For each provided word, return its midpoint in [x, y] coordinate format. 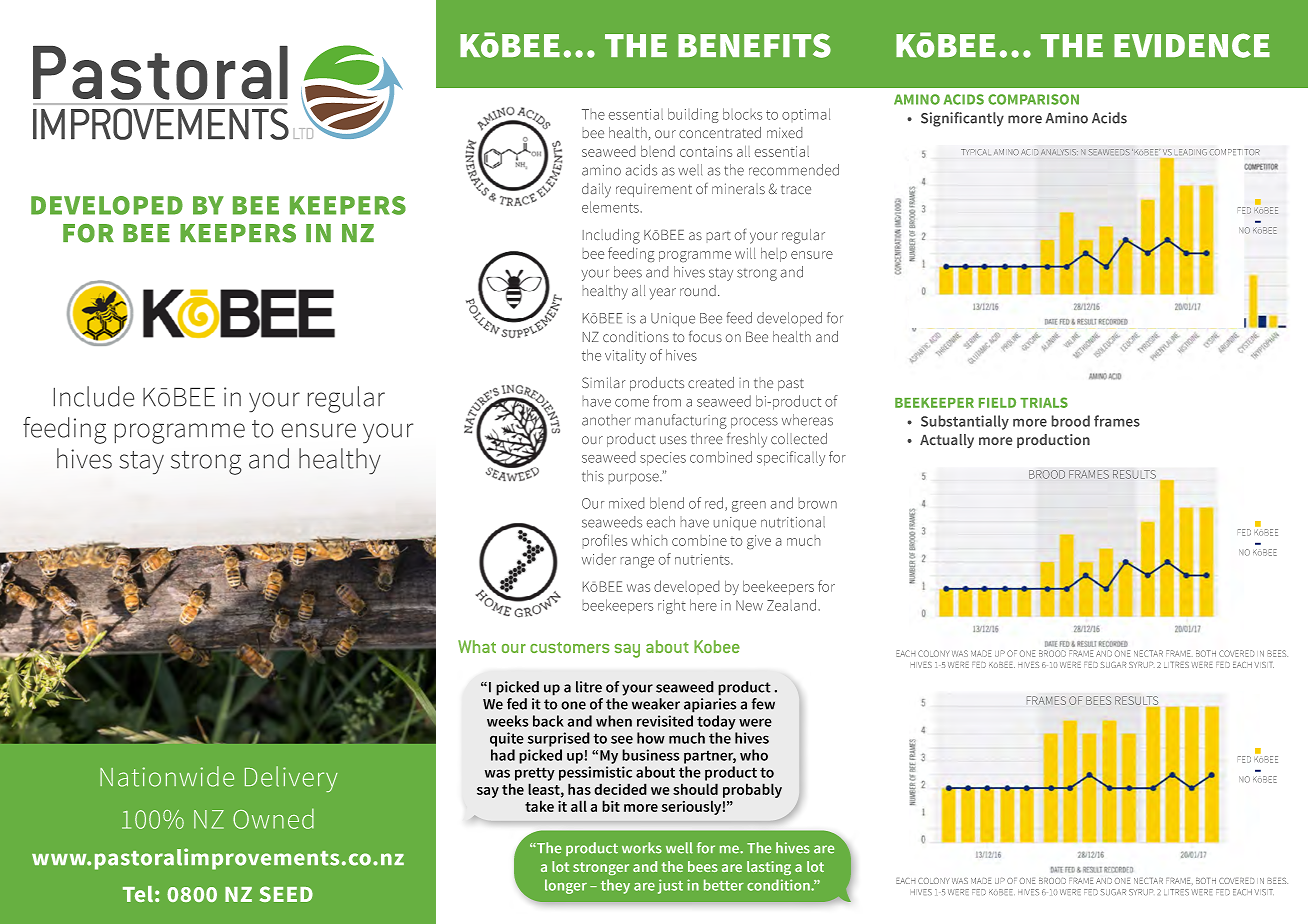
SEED [286, 894]
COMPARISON [1033, 99]
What [477, 646]
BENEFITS [754, 45]
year [663, 294]
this [593, 476]
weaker [656, 704]
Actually [947, 441]
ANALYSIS [1059, 152]
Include [94, 396]
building [693, 115]
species [663, 459]
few [763, 704]
